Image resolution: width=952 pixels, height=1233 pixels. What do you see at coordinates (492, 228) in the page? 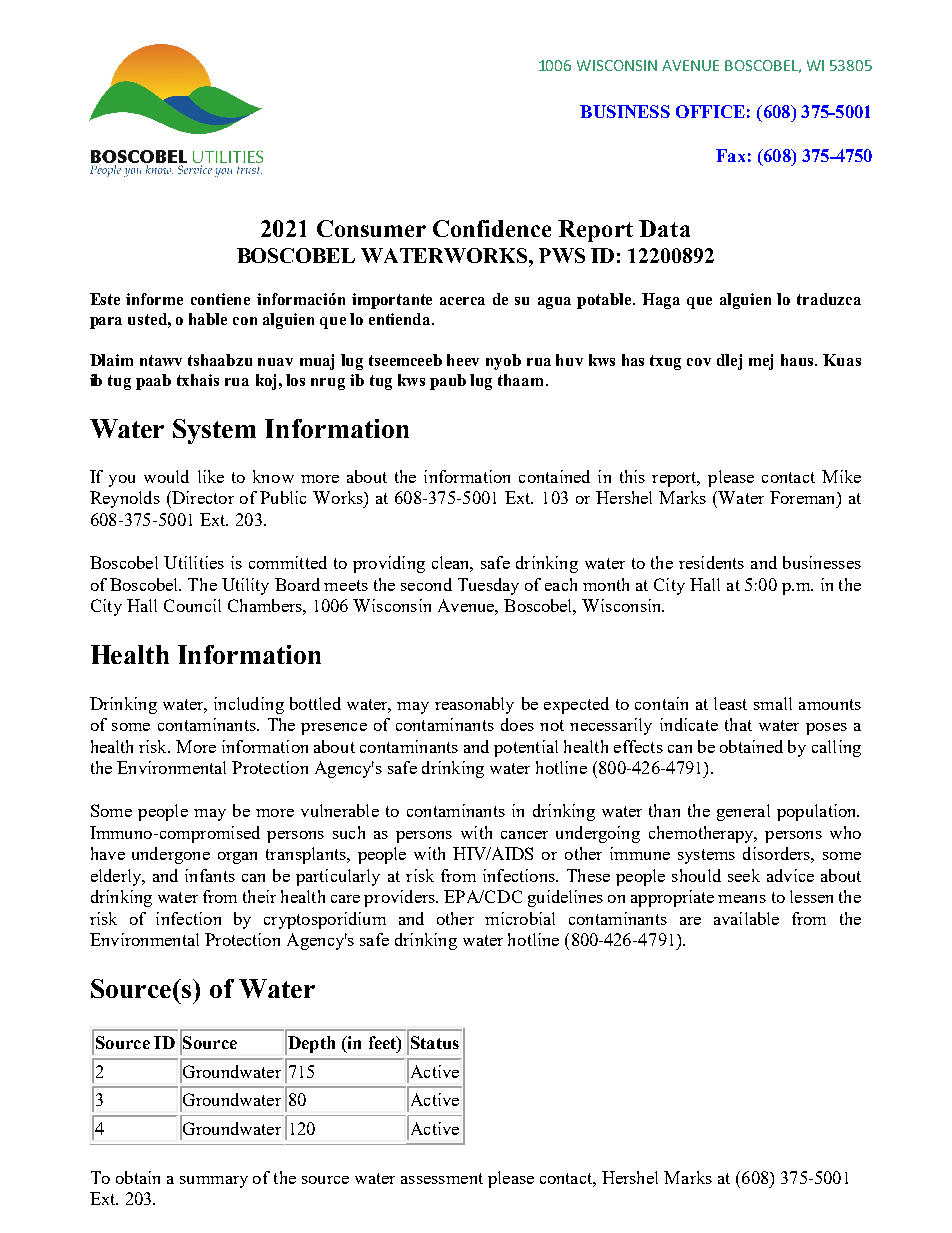
I see `Confidence` at bounding box center [492, 228].
